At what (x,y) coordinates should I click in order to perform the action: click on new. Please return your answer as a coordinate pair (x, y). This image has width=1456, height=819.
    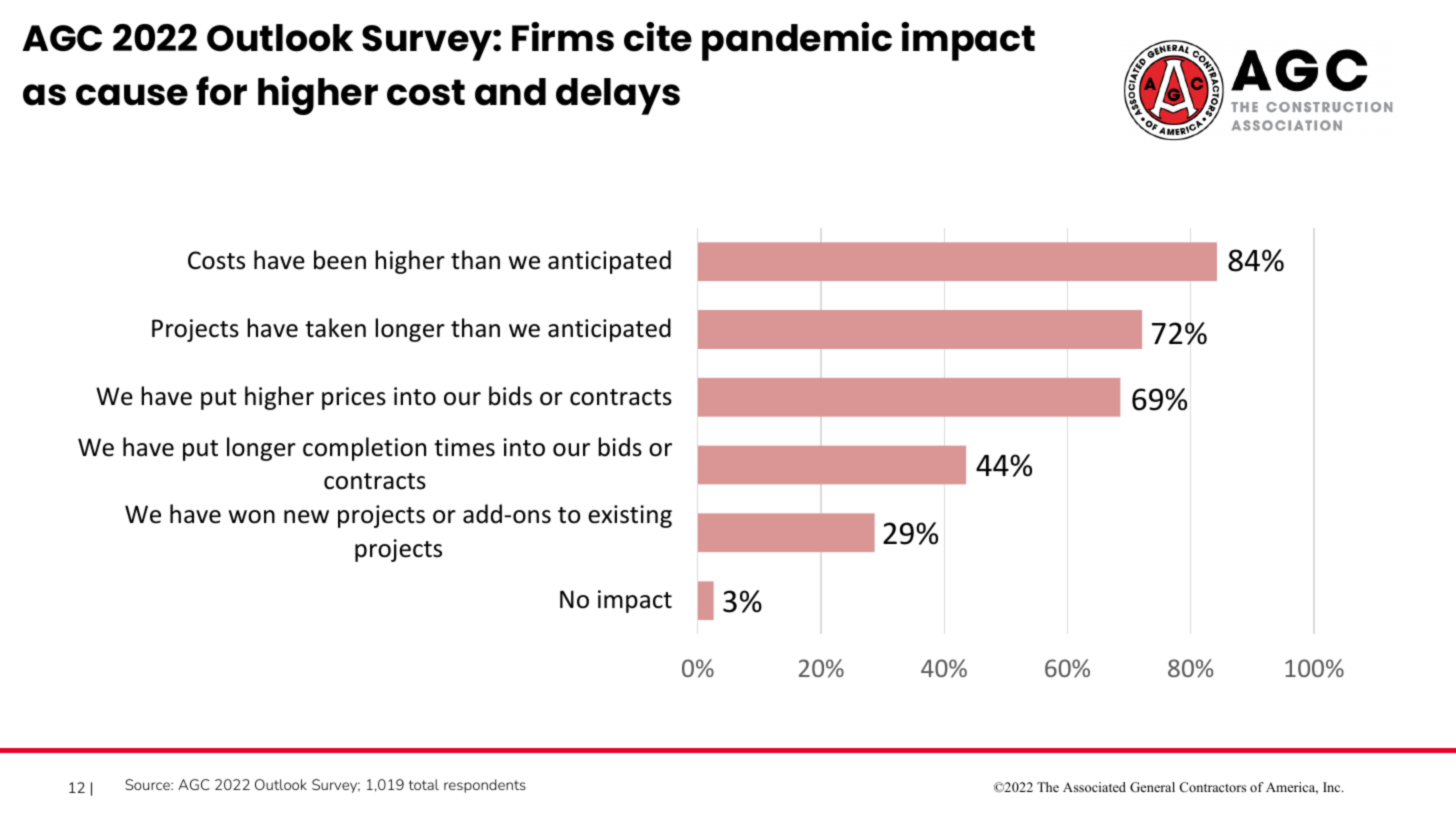
    Looking at the image, I should click on (306, 517).
